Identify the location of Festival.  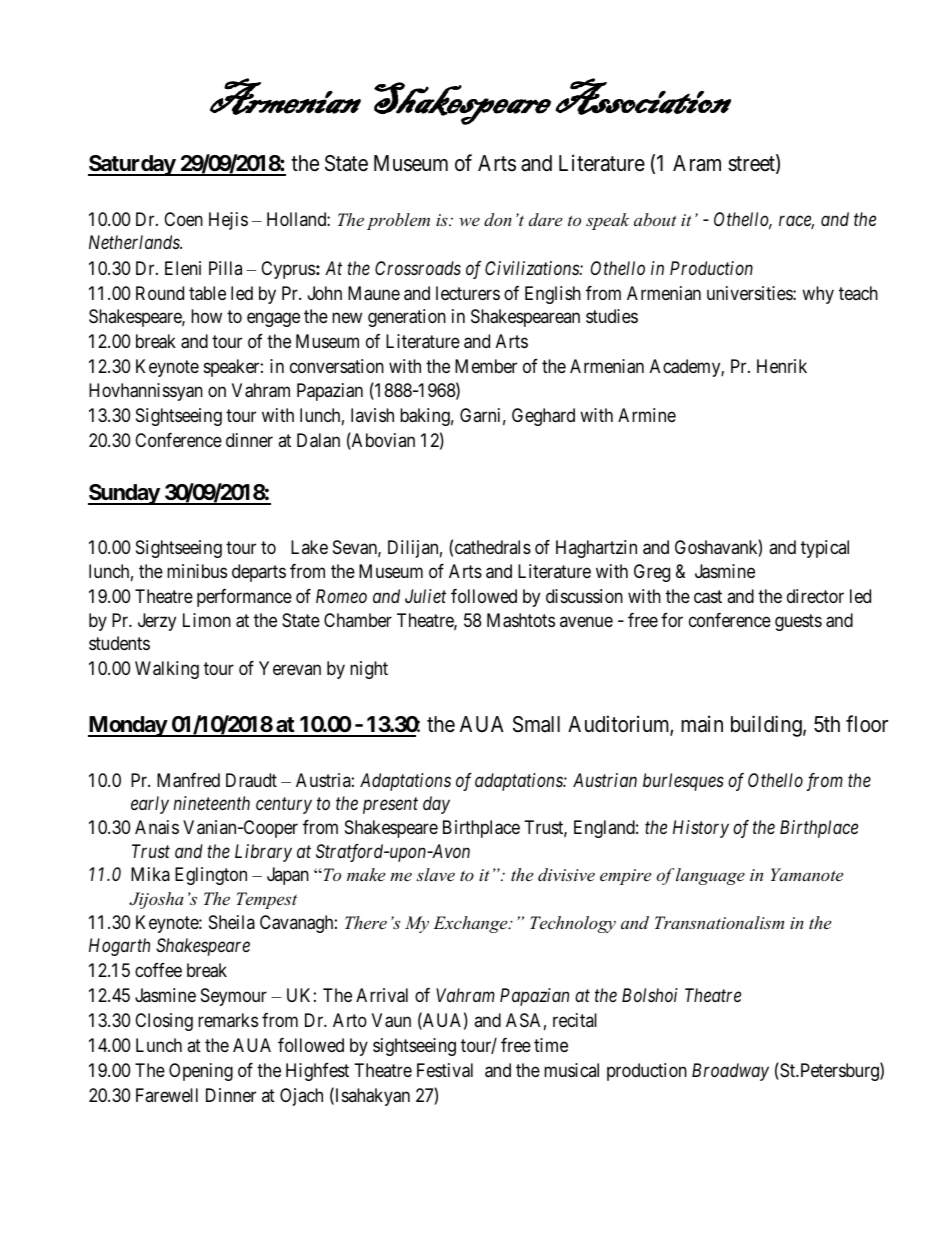
(445, 1070).
